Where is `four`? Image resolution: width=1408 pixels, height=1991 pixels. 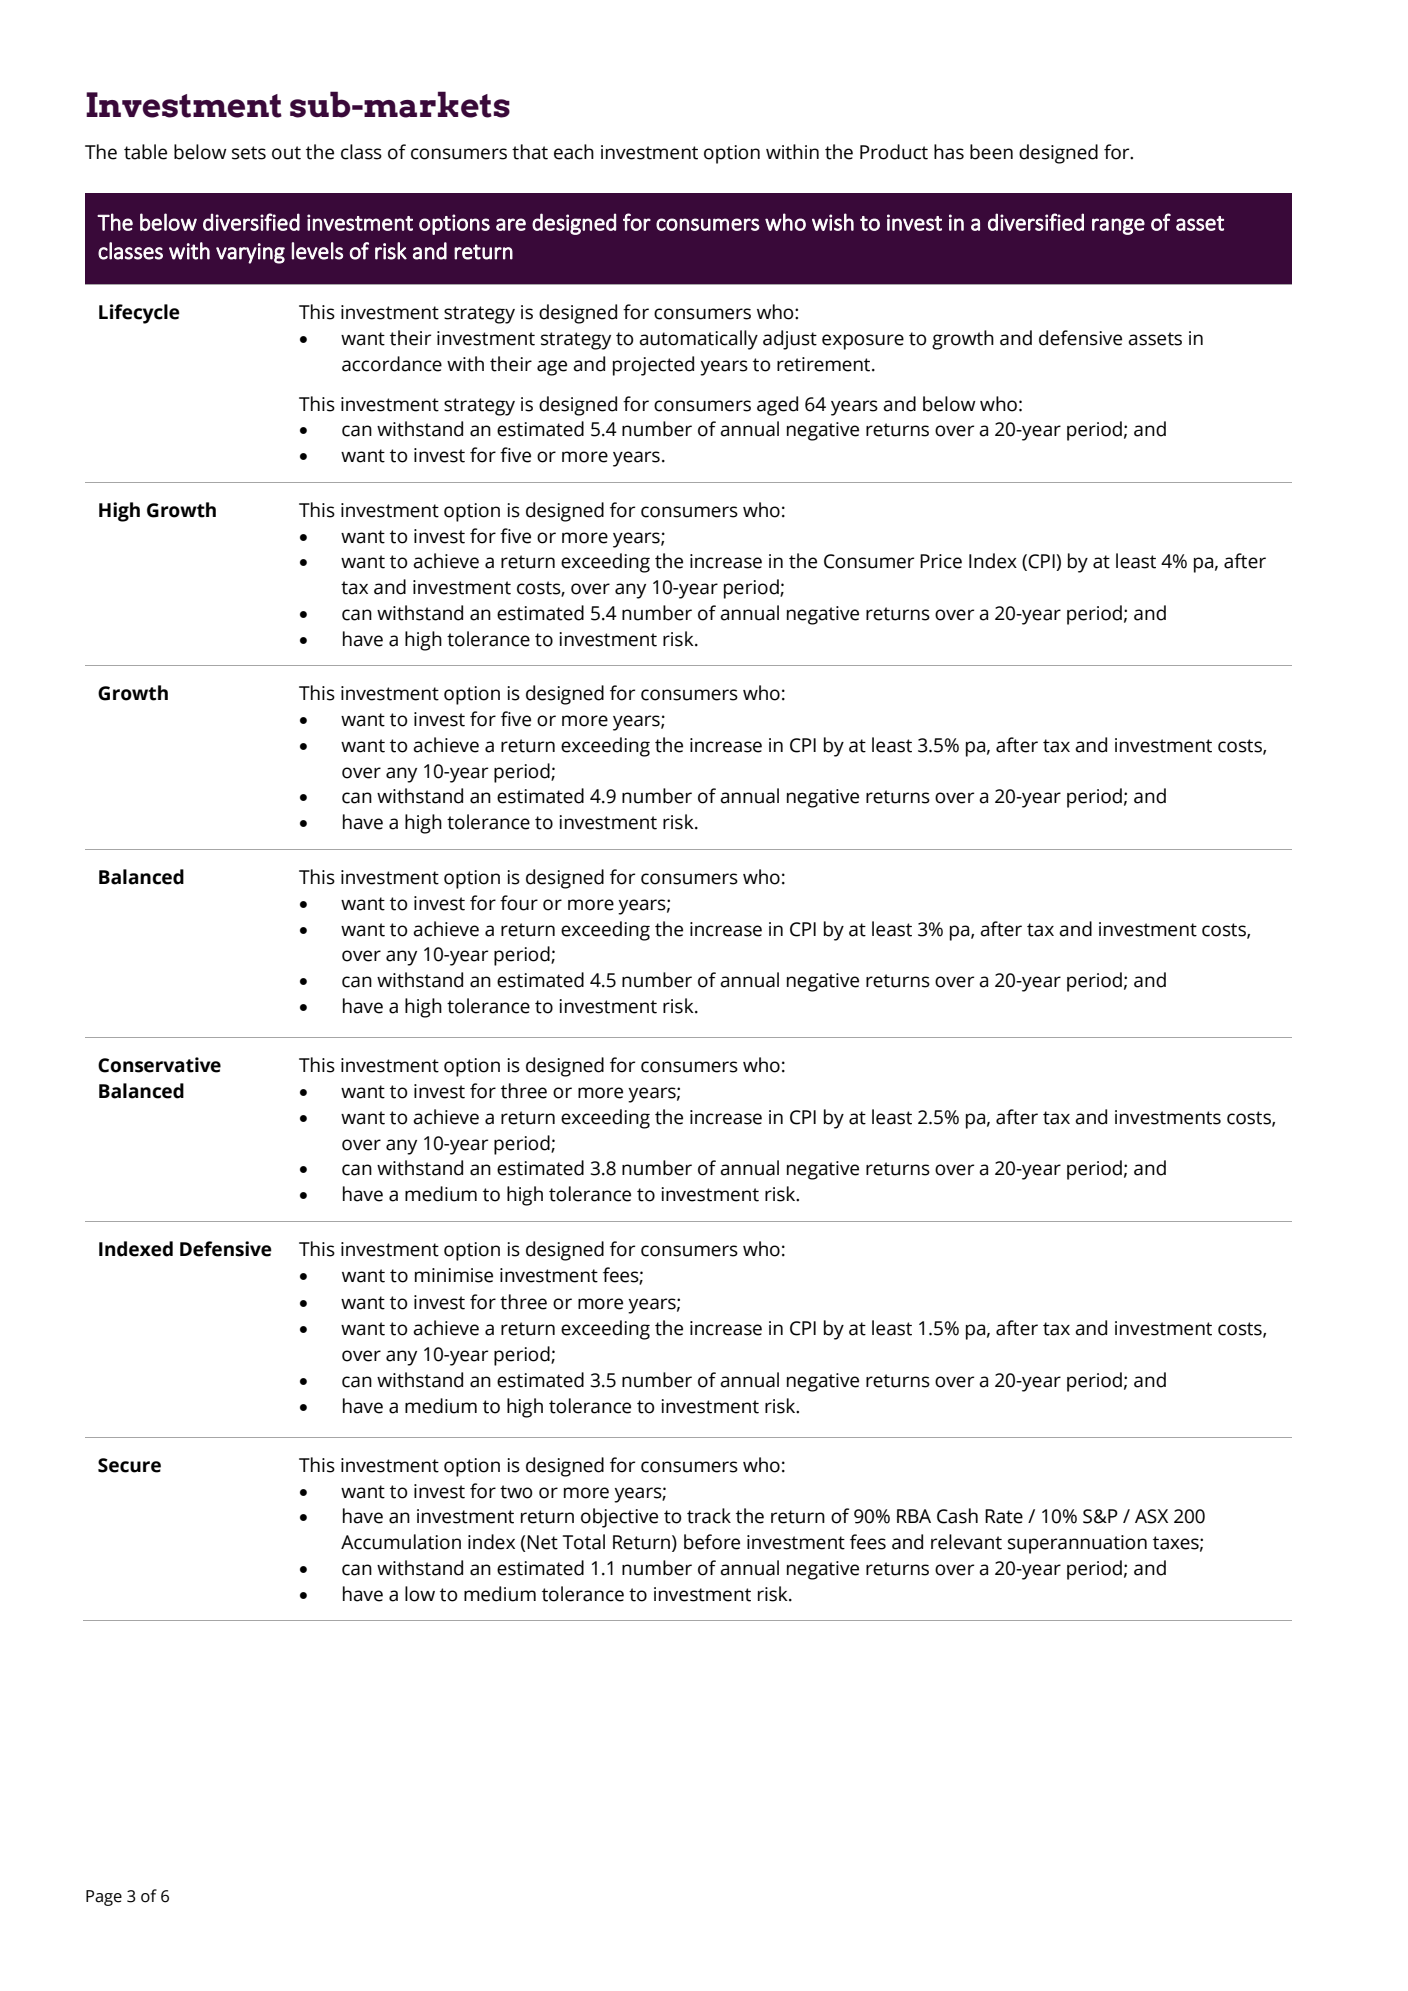
four is located at coordinates (519, 903).
